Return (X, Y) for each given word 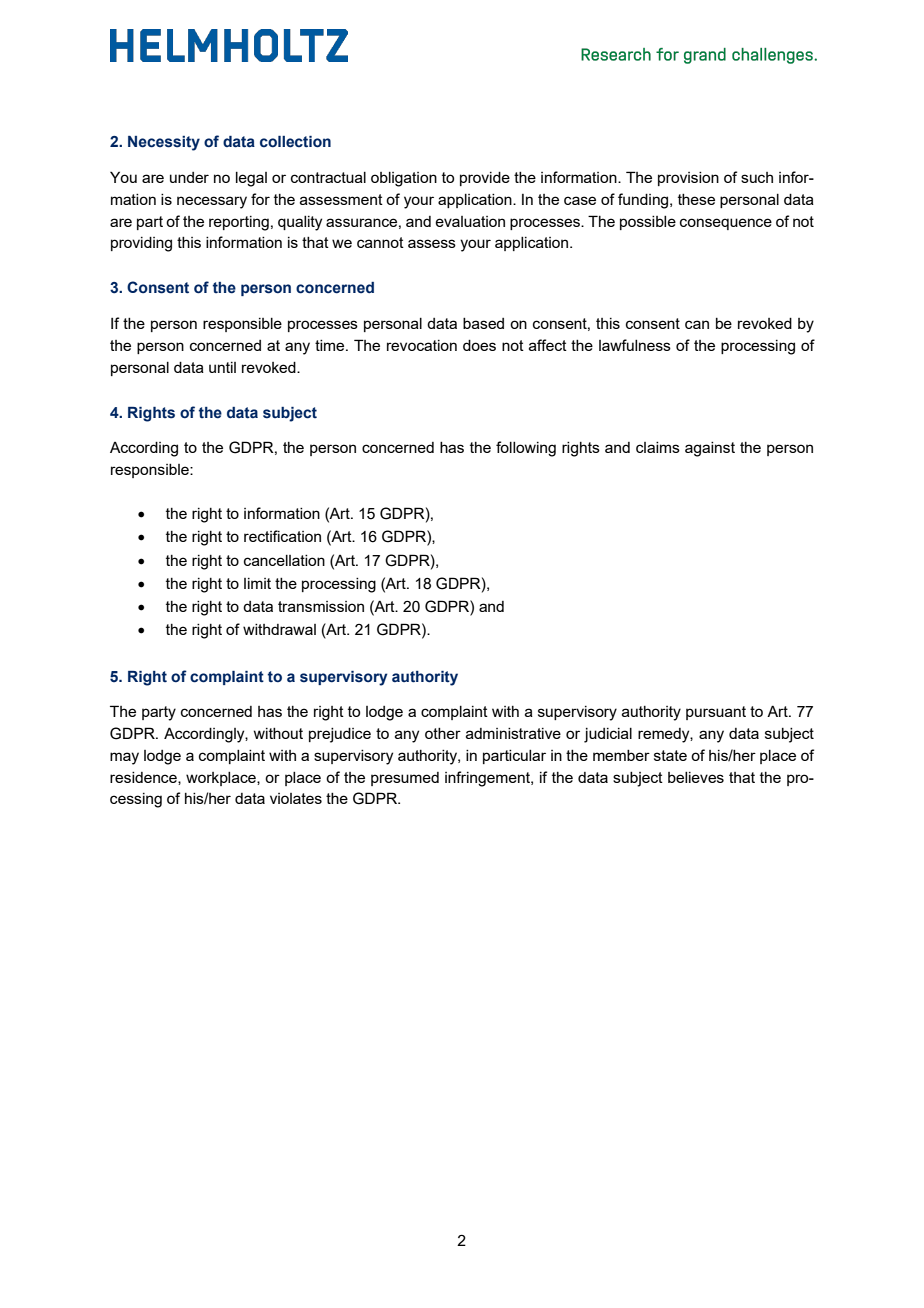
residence (144, 778)
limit (257, 583)
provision (688, 179)
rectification (282, 536)
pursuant (716, 713)
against (710, 449)
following (526, 449)
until (222, 367)
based (483, 323)
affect (548, 345)
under (189, 177)
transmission (321, 606)
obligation (404, 179)
